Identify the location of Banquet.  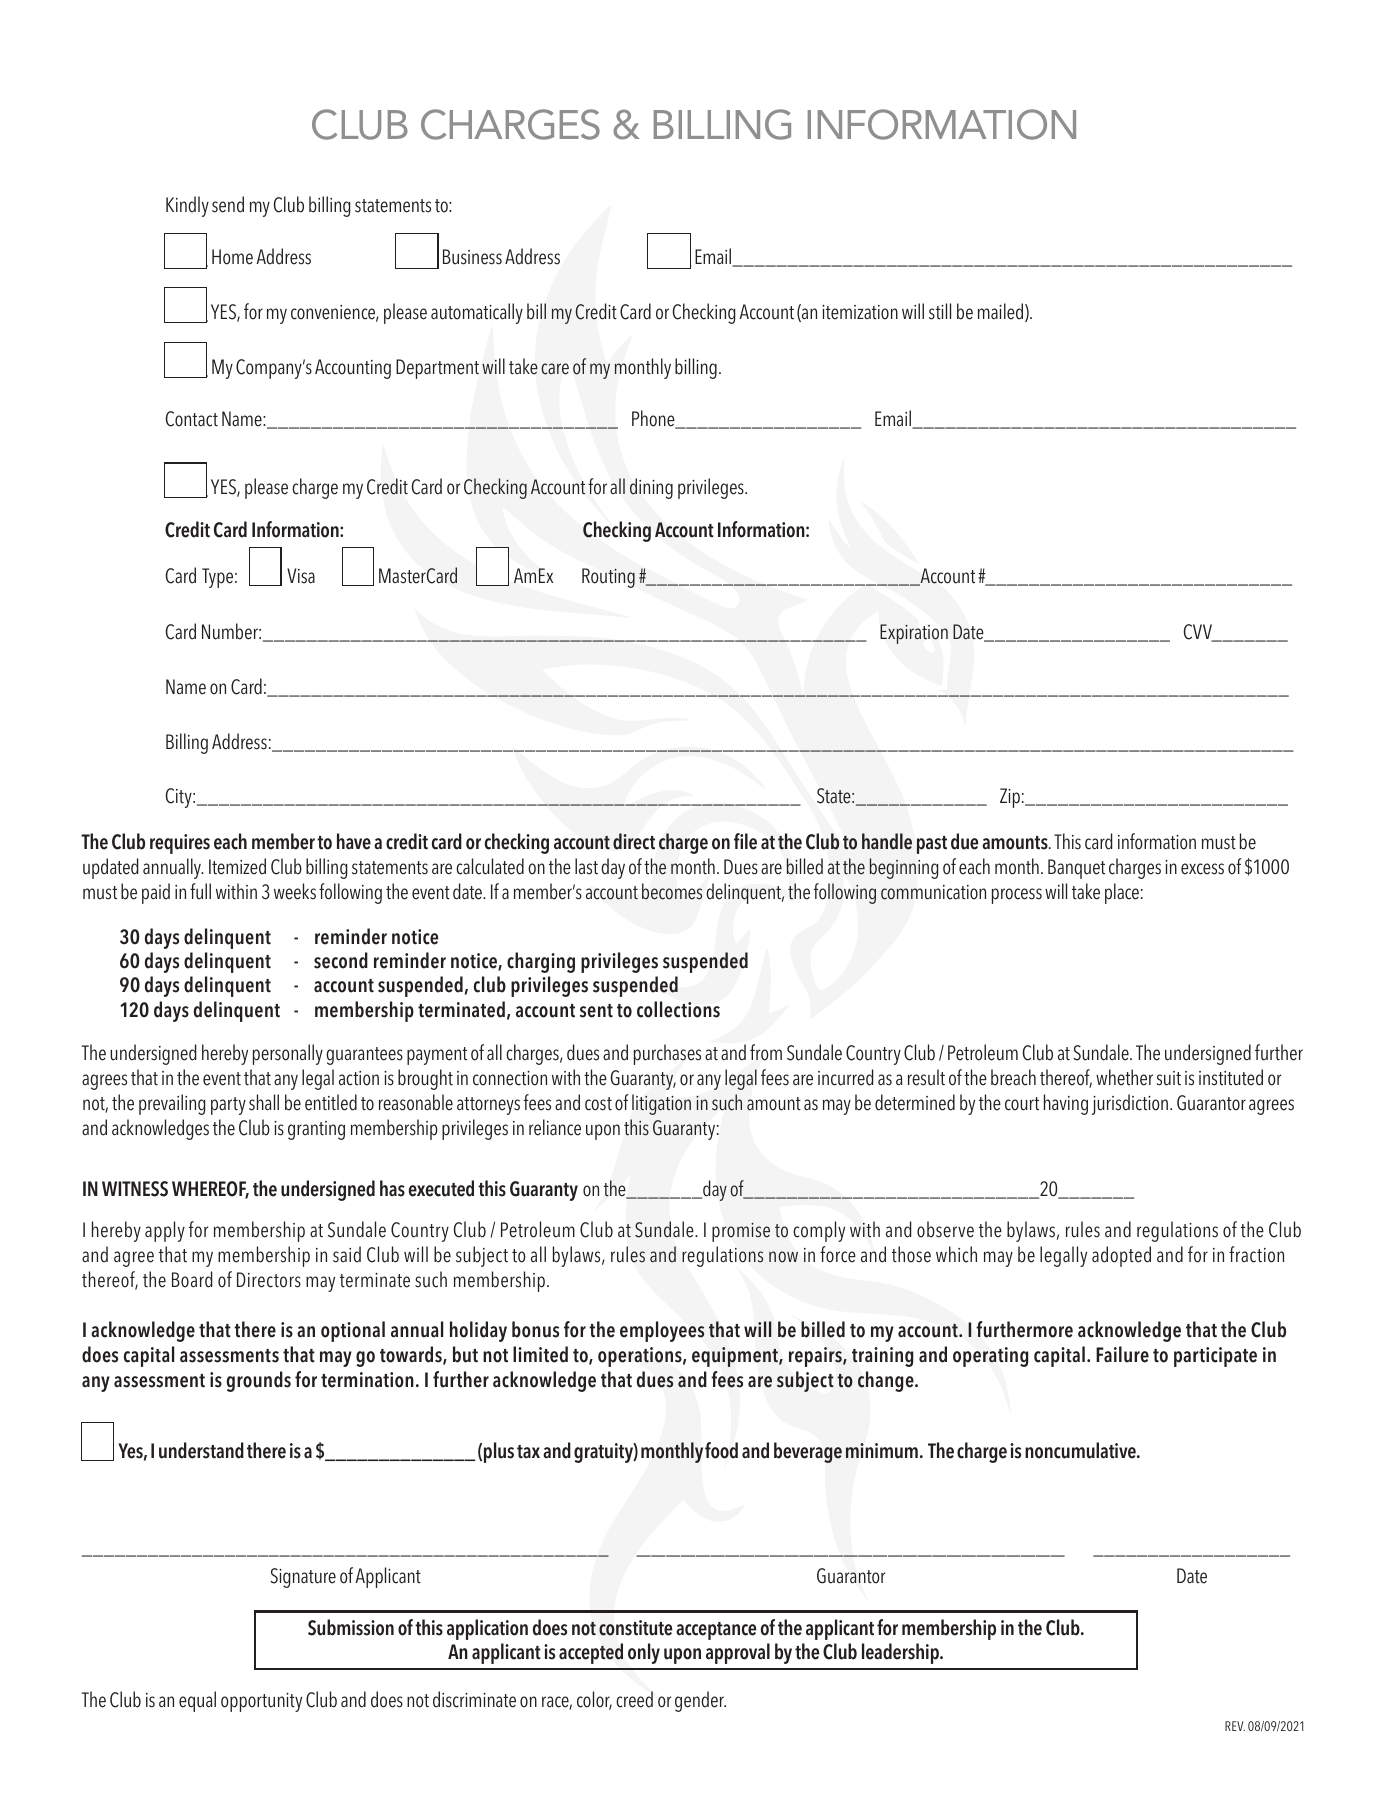
(1076, 869).
